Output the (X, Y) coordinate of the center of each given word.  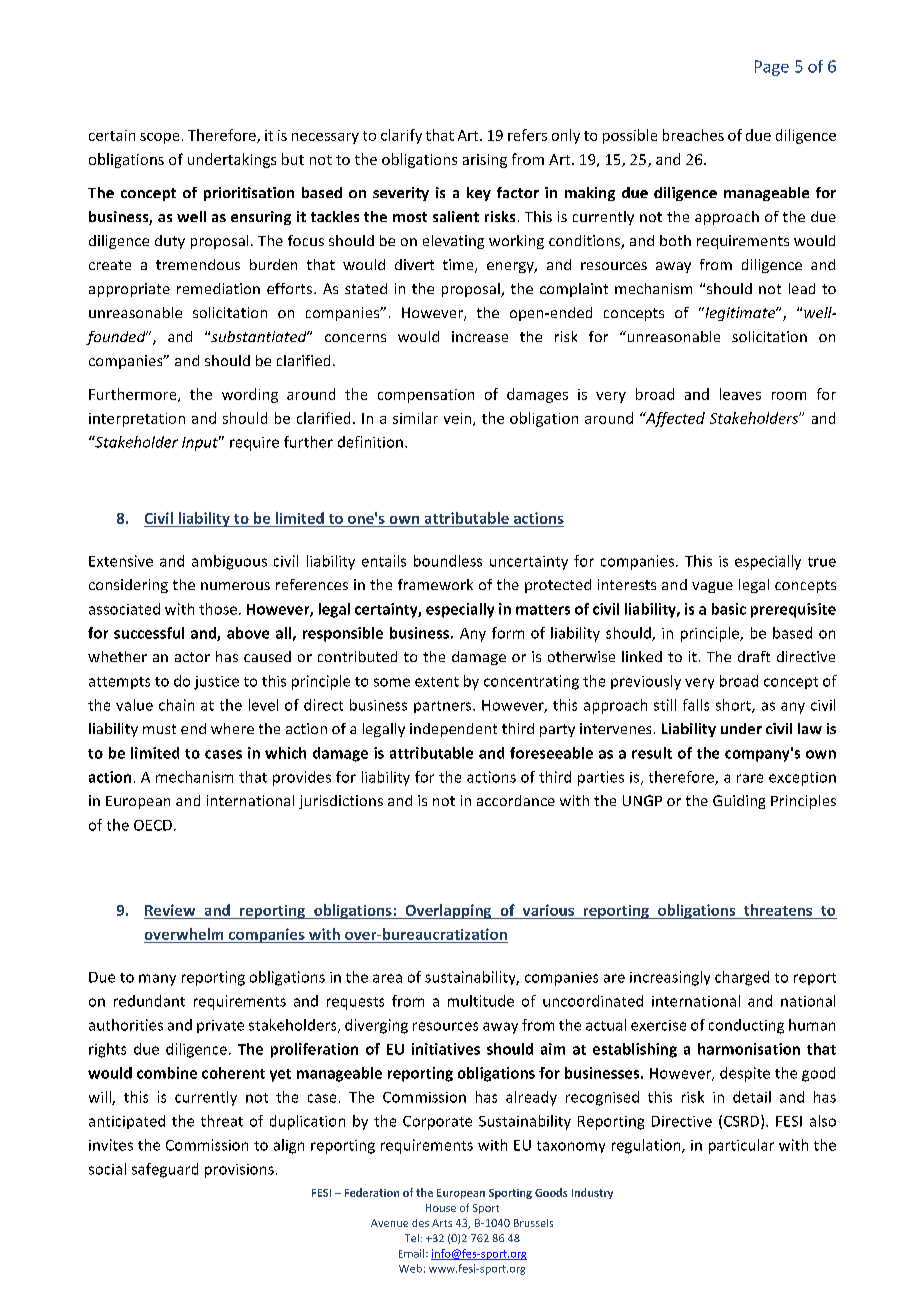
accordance (516, 800)
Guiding (739, 802)
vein (459, 419)
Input (201, 443)
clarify (401, 136)
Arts (442, 1223)
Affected (674, 419)
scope (159, 138)
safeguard (165, 1170)
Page (772, 68)
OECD (153, 825)
